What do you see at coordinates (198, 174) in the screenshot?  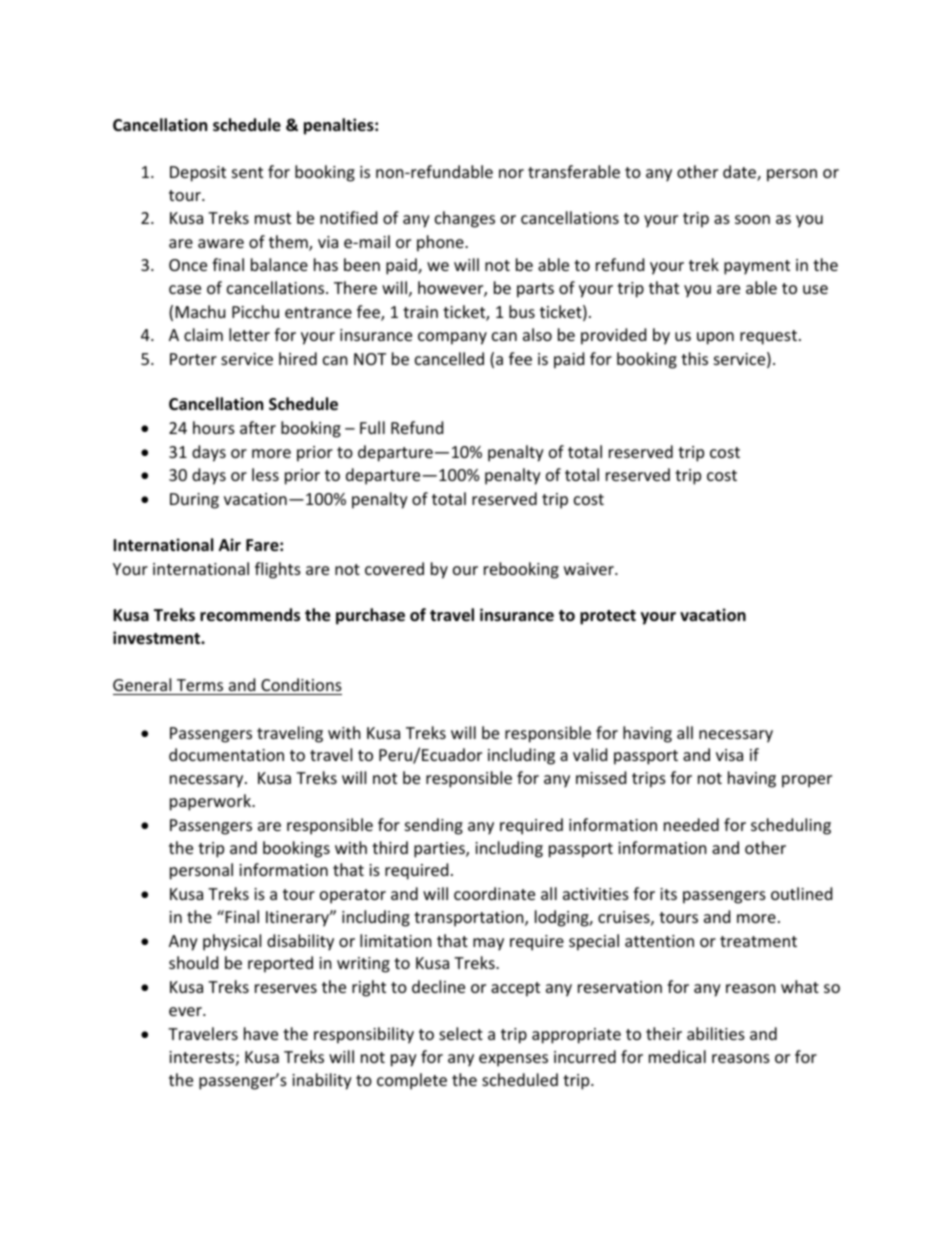 I see `Deposit` at bounding box center [198, 174].
